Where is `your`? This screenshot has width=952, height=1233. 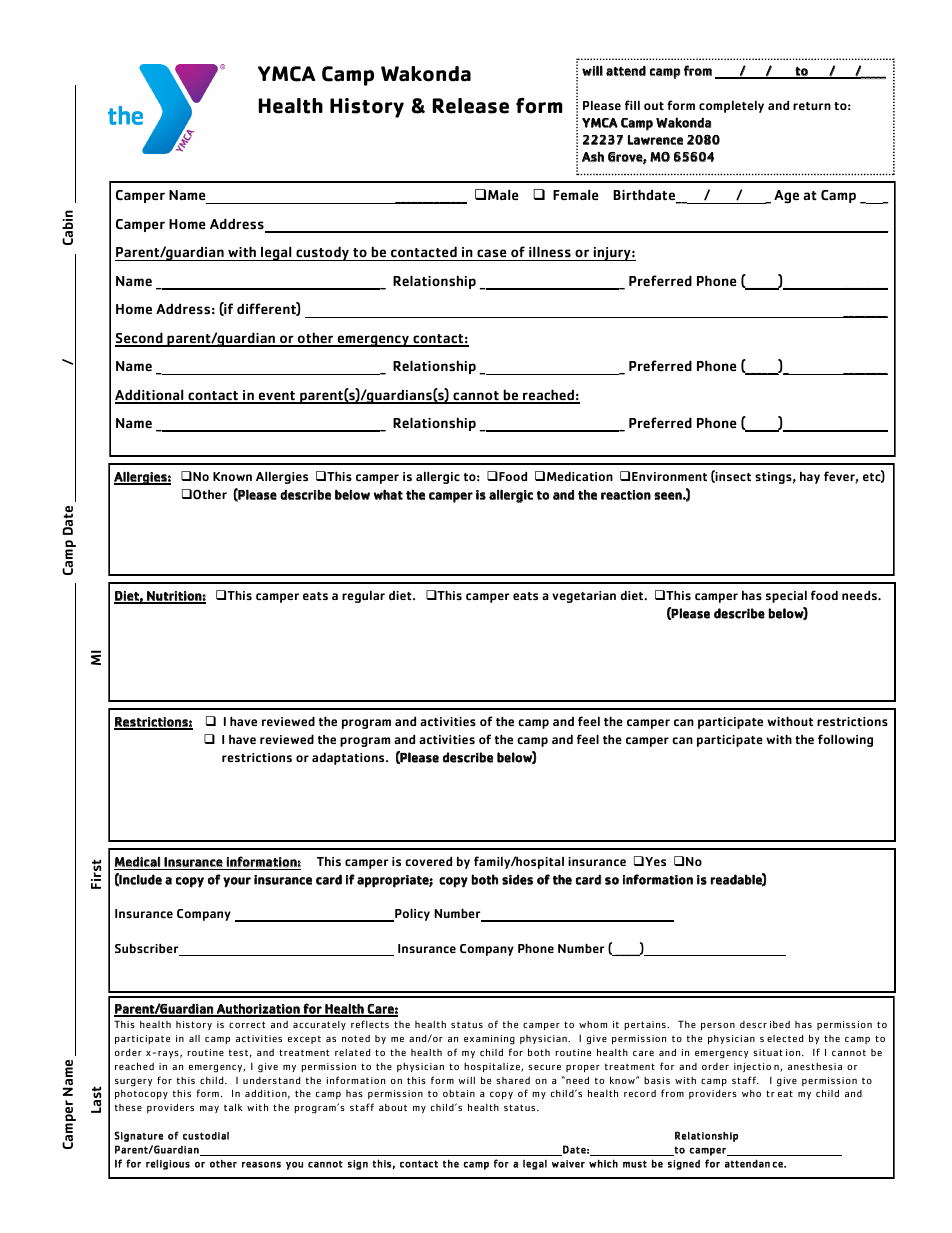 your is located at coordinates (237, 882).
